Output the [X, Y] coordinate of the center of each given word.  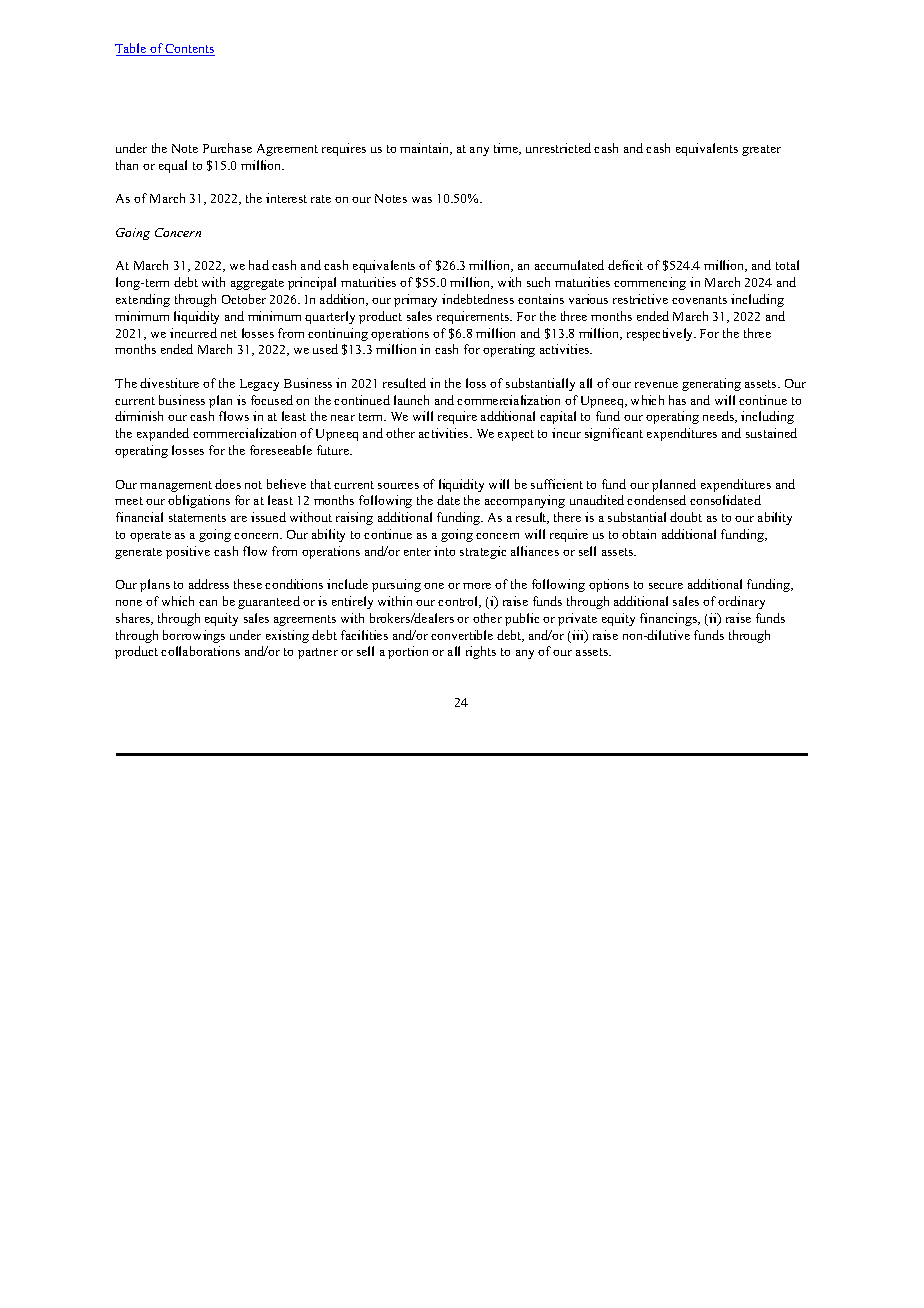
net [229, 334]
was [422, 200]
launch [411, 400]
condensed [656, 500]
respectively [661, 334]
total [787, 265]
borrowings [194, 636]
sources [398, 486]
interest [286, 198]
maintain [426, 149]
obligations [199, 501]
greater [761, 150]
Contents [189, 50]
